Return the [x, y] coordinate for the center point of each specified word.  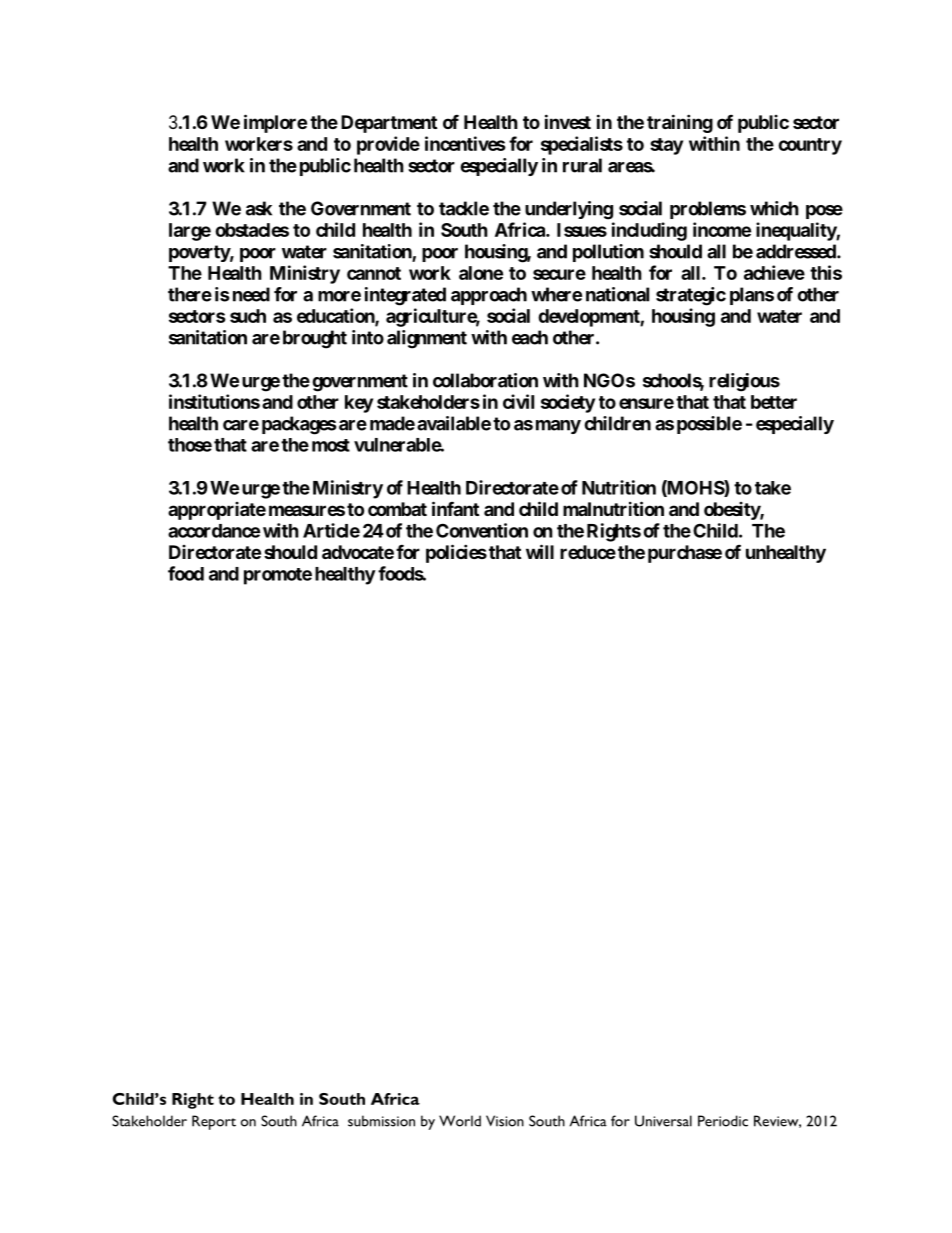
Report [214, 1122]
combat [397, 509]
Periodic [723, 1121]
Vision [505, 1121]
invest [568, 121]
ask [259, 208]
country [810, 146]
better [774, 402]
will [540, 551]
